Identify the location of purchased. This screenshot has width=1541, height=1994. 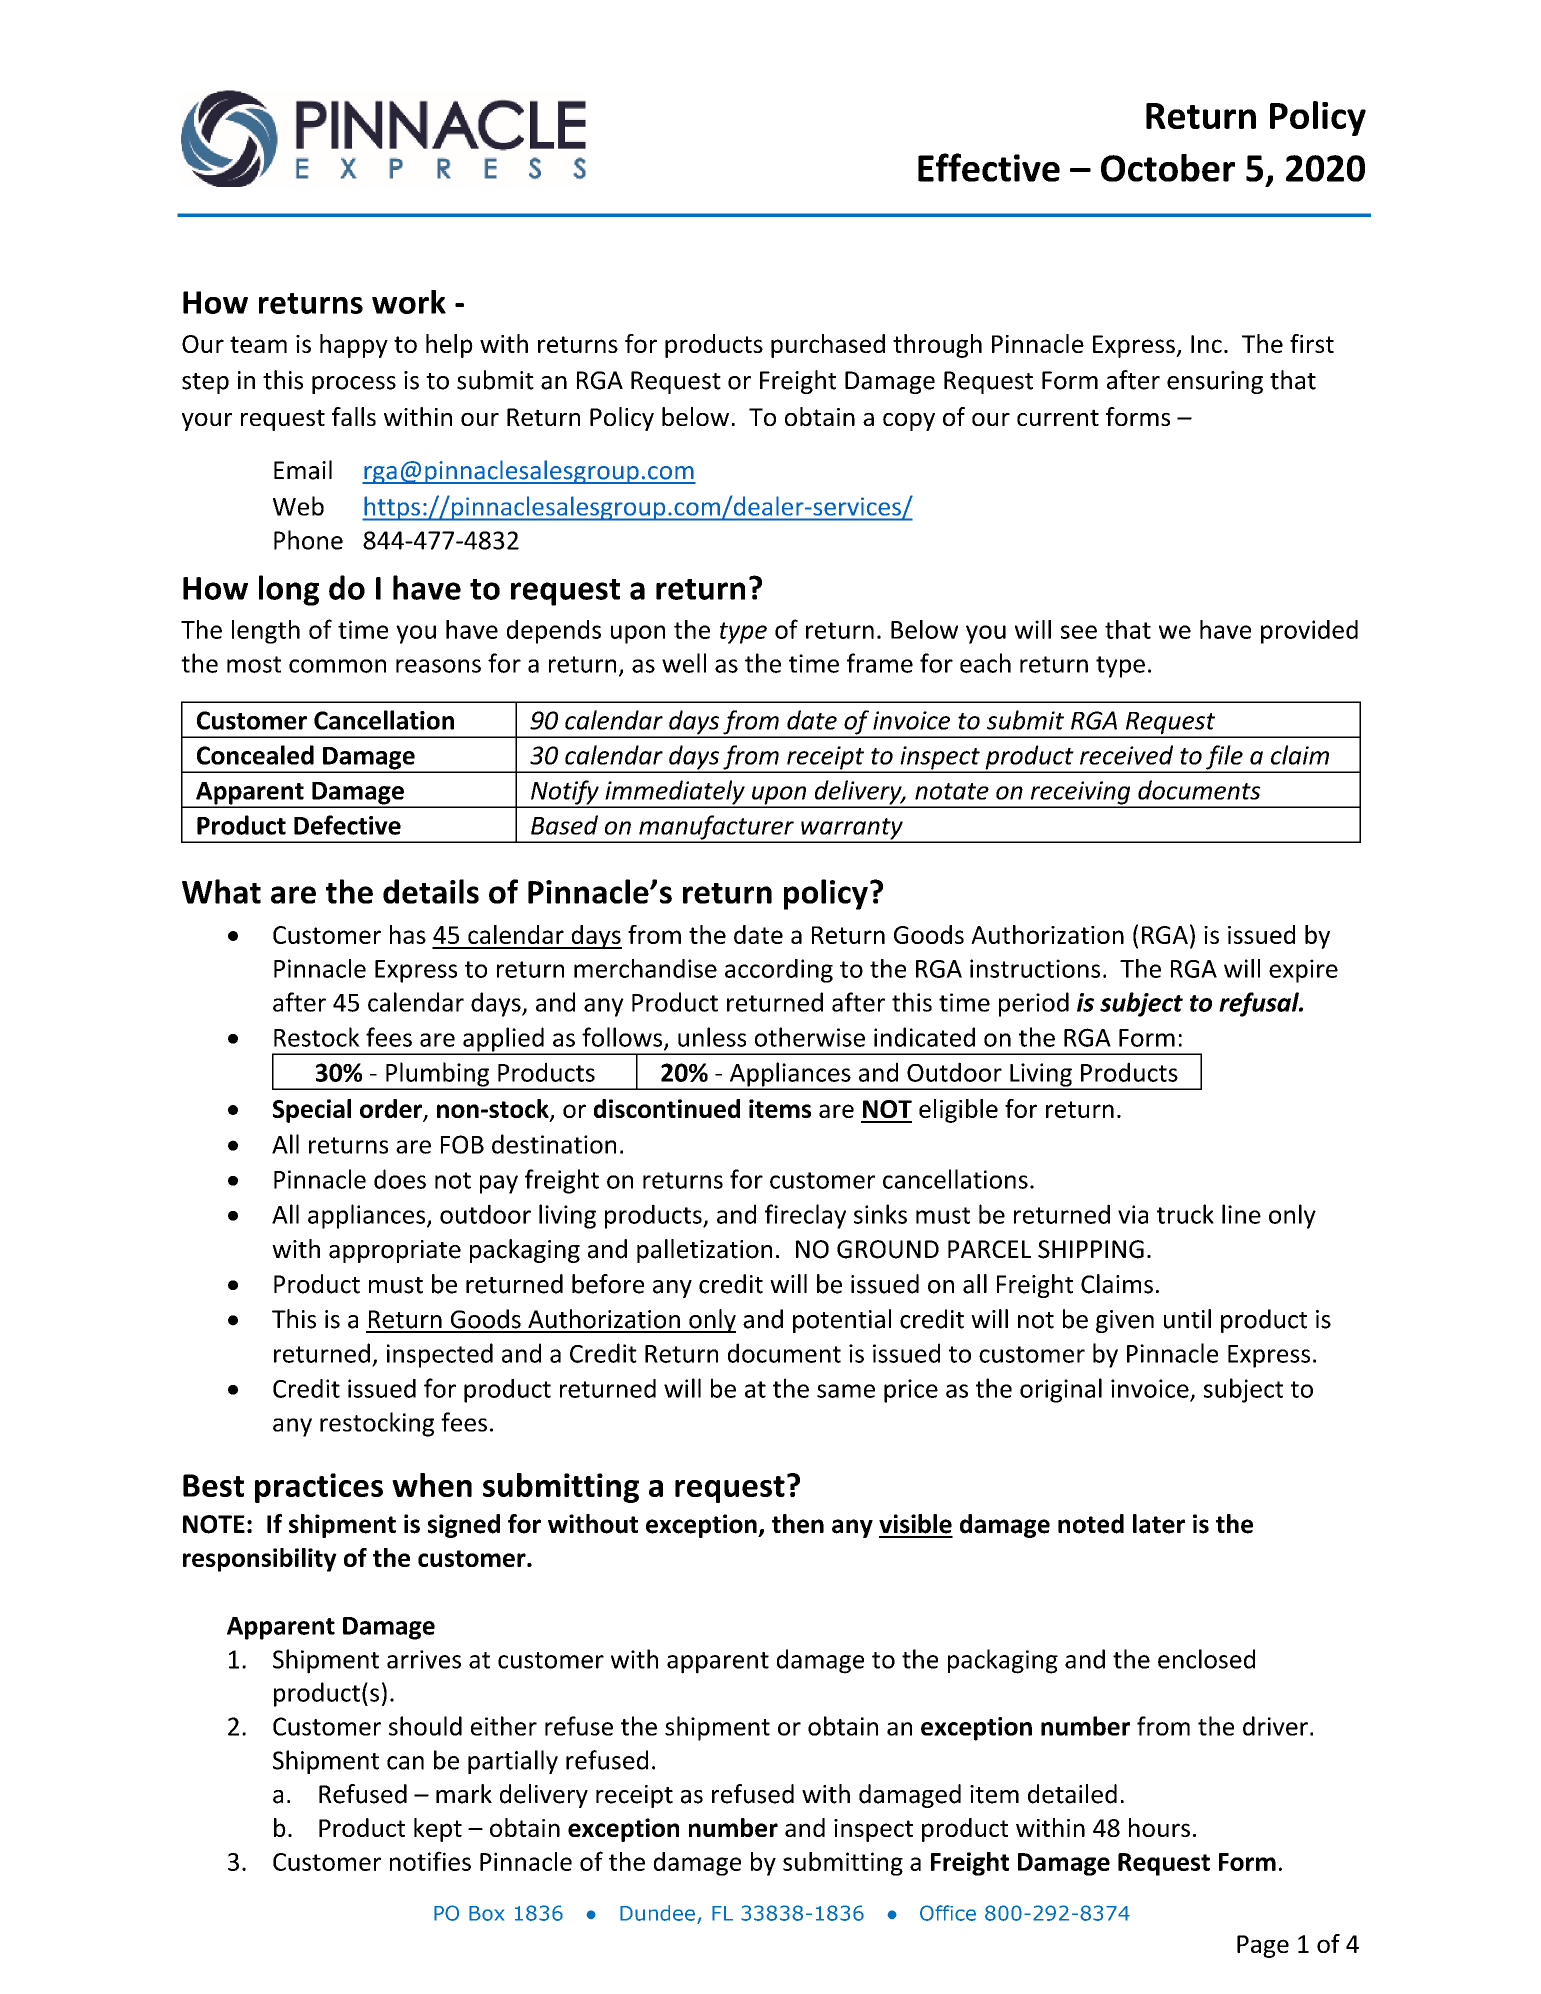
(828, 346).
